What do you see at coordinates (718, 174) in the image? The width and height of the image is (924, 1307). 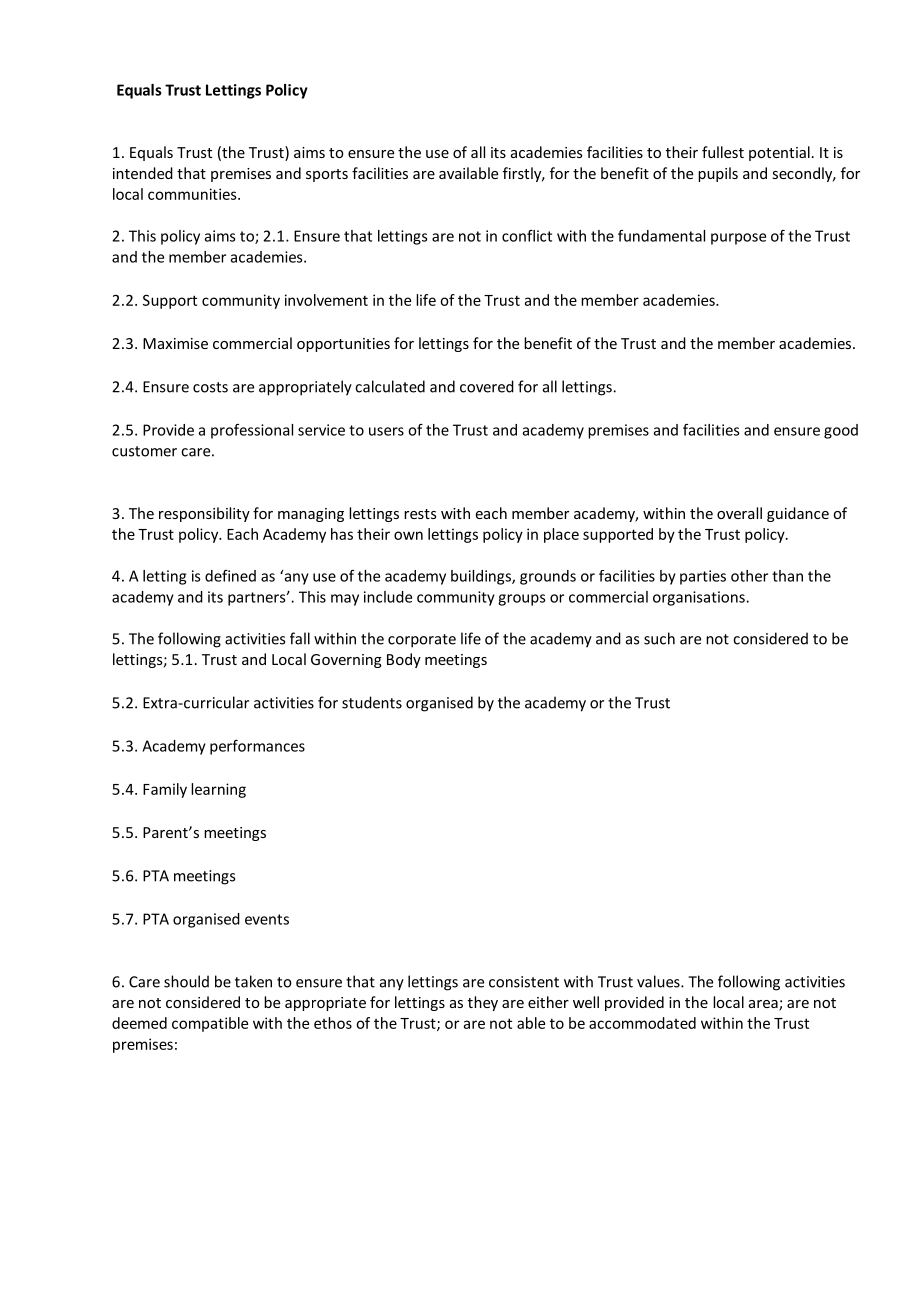 I see `pupils` at bounding box center [718, 174].
